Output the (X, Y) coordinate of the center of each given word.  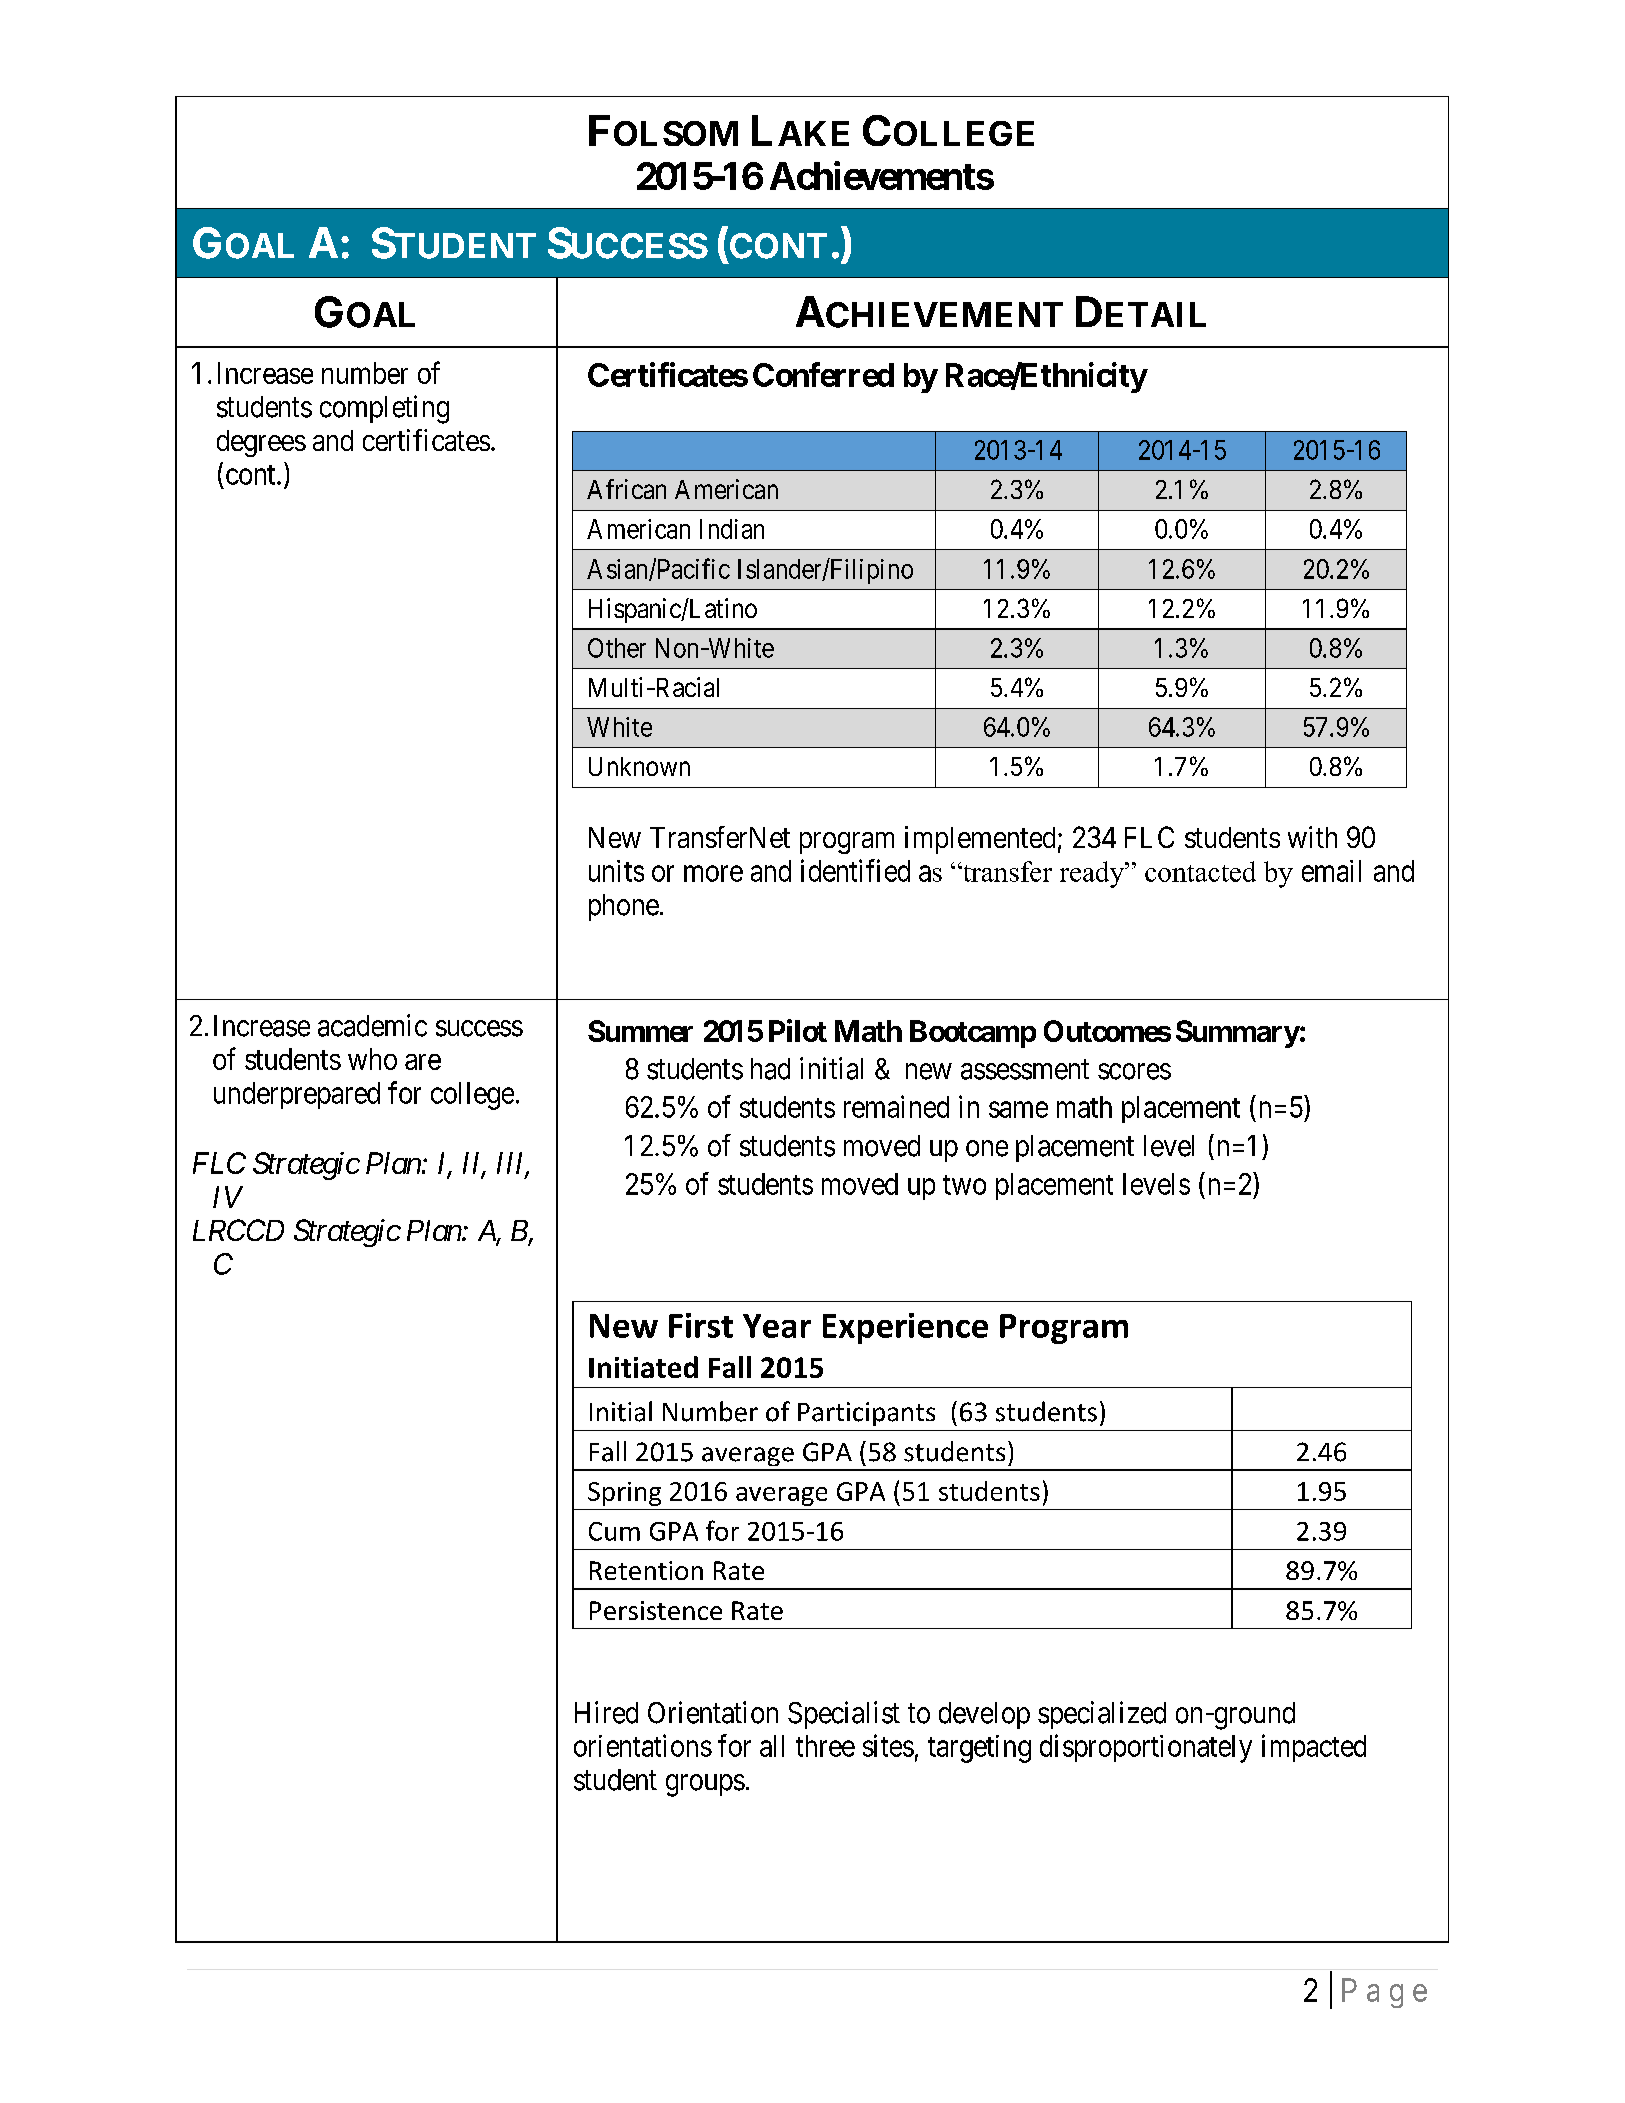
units (616, 871)
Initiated (643, 1367)
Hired (606, 1712)
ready (1093, 874)
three (825, 1746)
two (964, 1185)
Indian (732, 529)
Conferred (823, 374)
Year (777, 1326)
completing (384, 409)
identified (855, 870)
